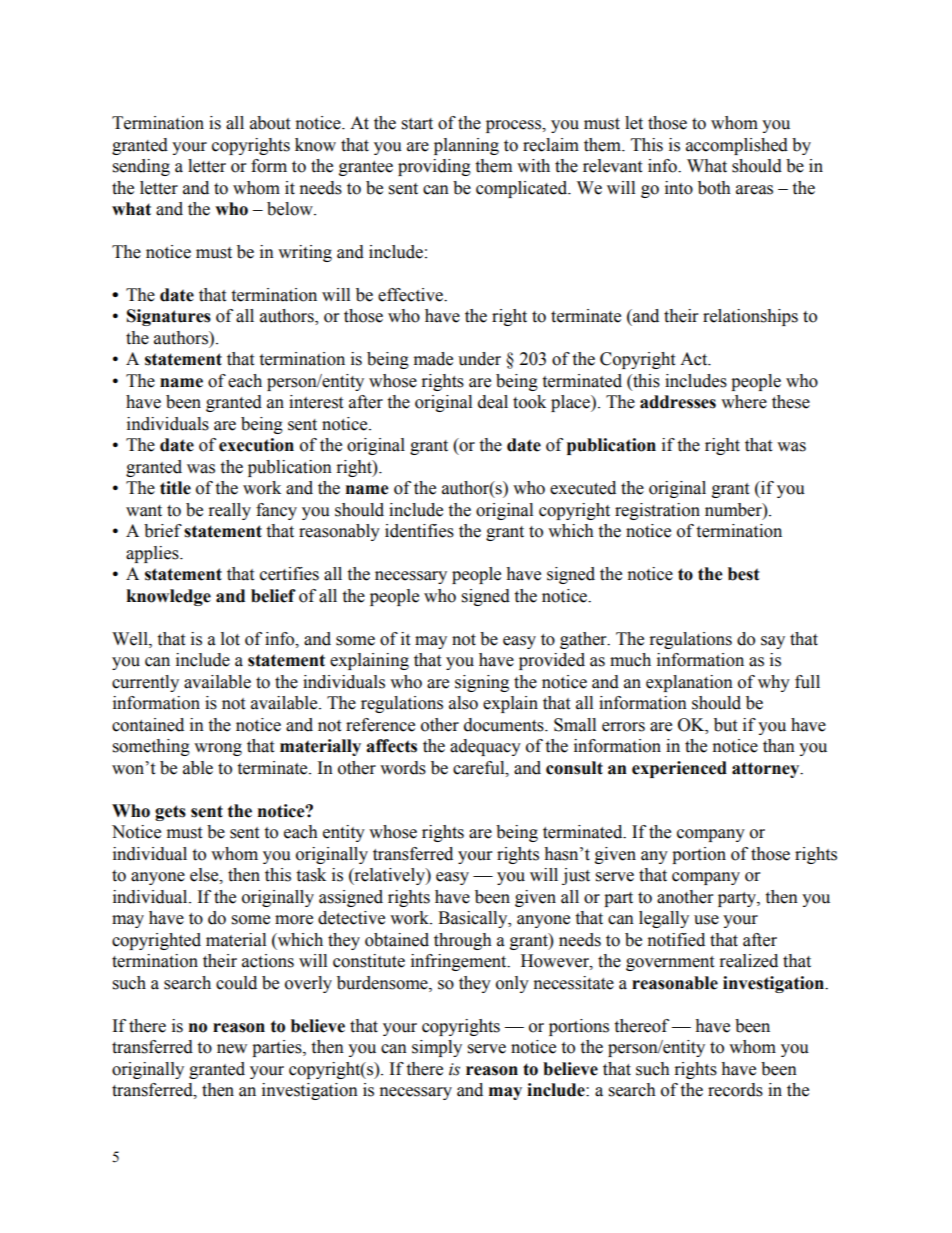 The width and height of the screenshot is (952, 1233). I want to click on where, so click(744, 402).
